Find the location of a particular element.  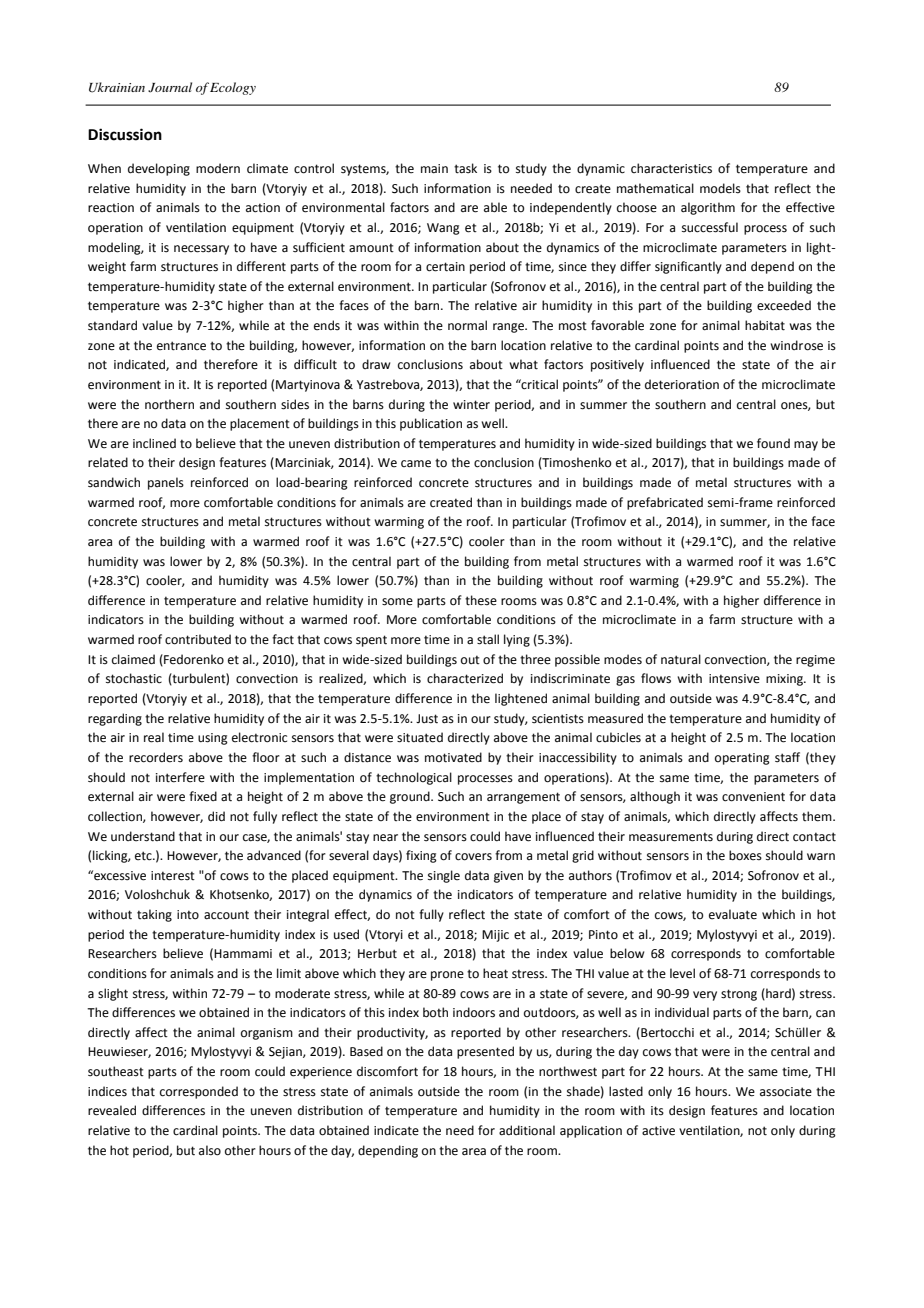

these is located at coordinates (481, 600).
